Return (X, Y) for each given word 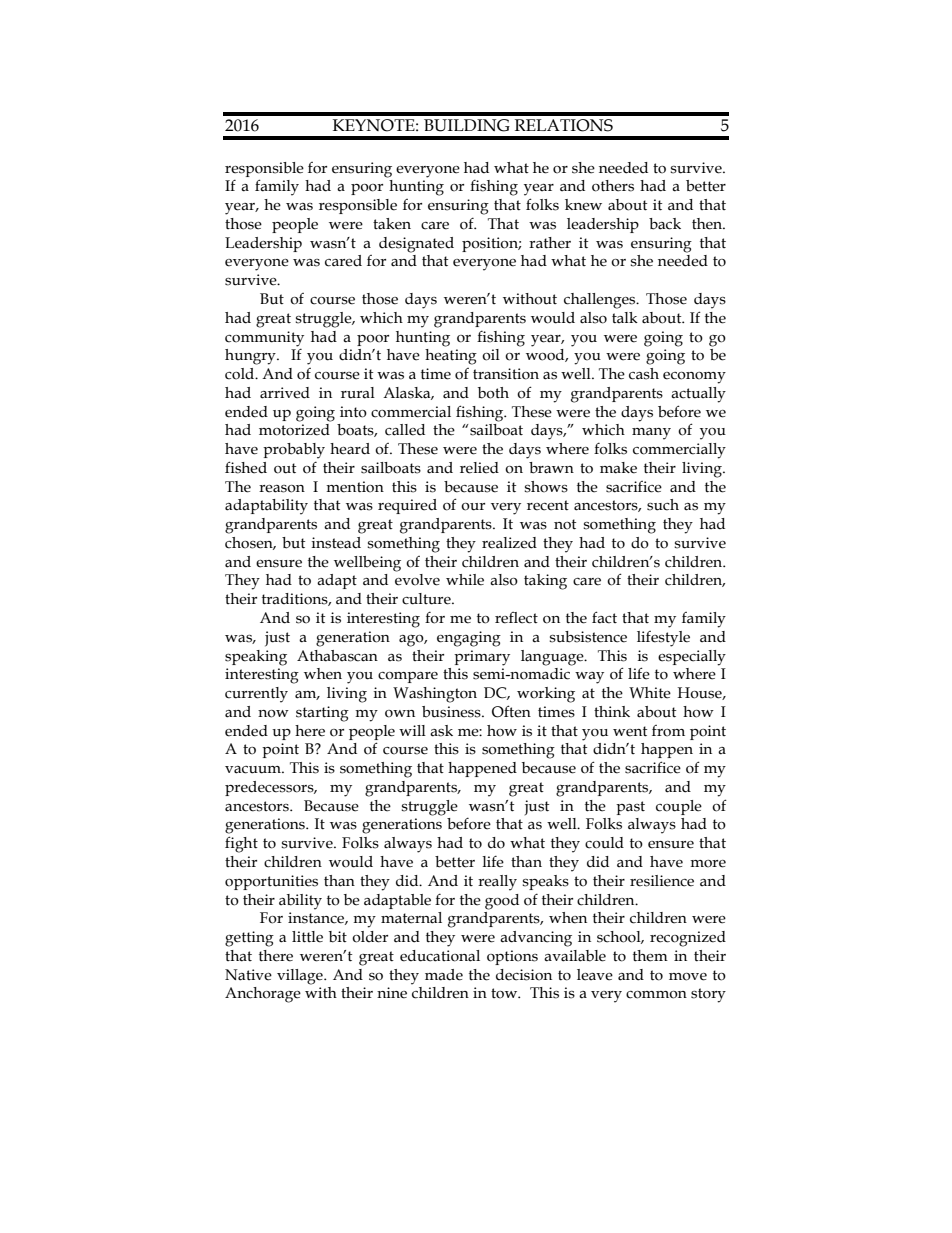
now (273, 714)
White (650, 693)
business (452, 712)
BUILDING (467, 125)
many (651, 434)
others (613, 186)
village (301, 977)
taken (392, 224)
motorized (294, 430)
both (493, 393)
